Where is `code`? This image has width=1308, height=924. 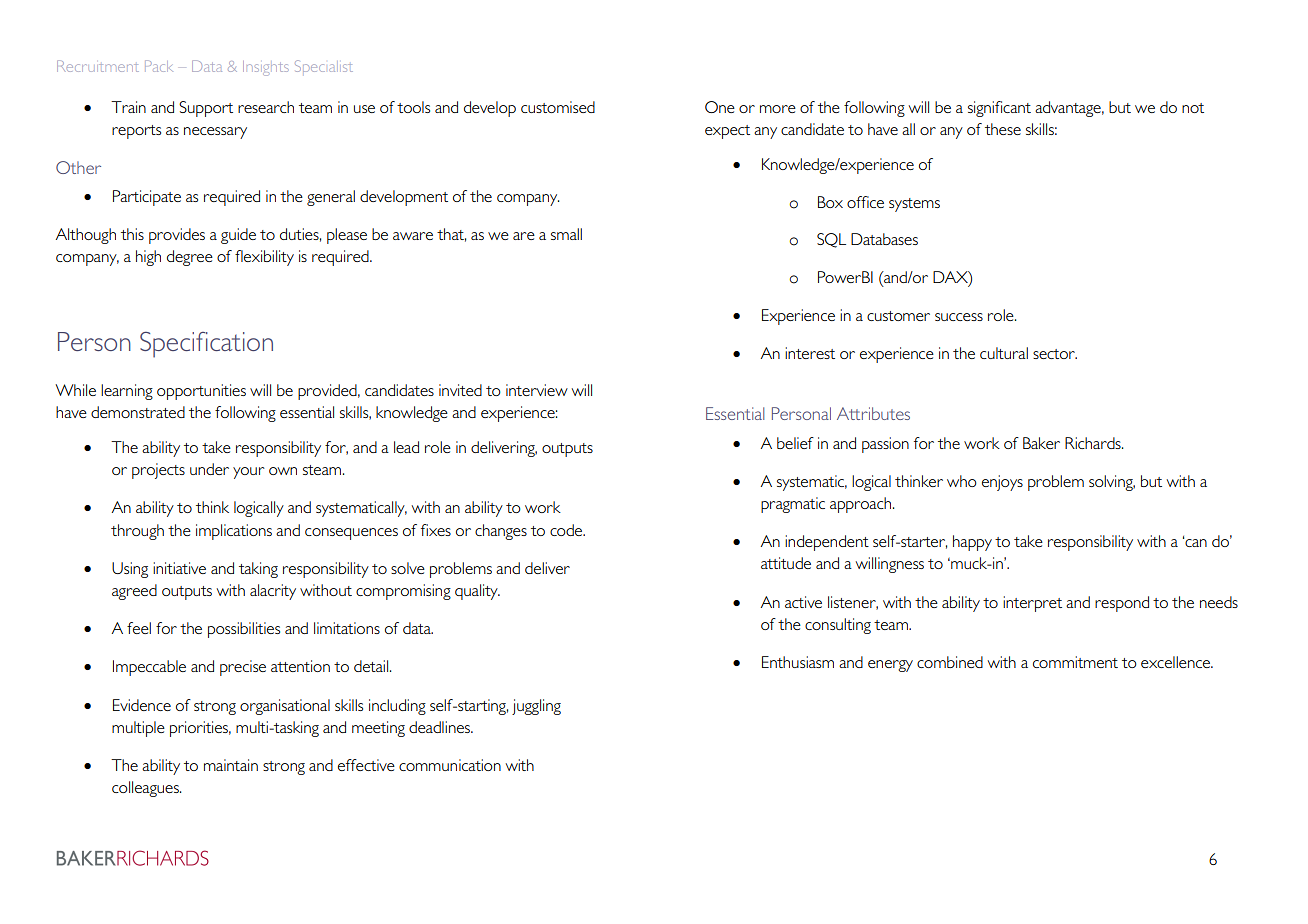
code is located at coordinates (567, 530).
